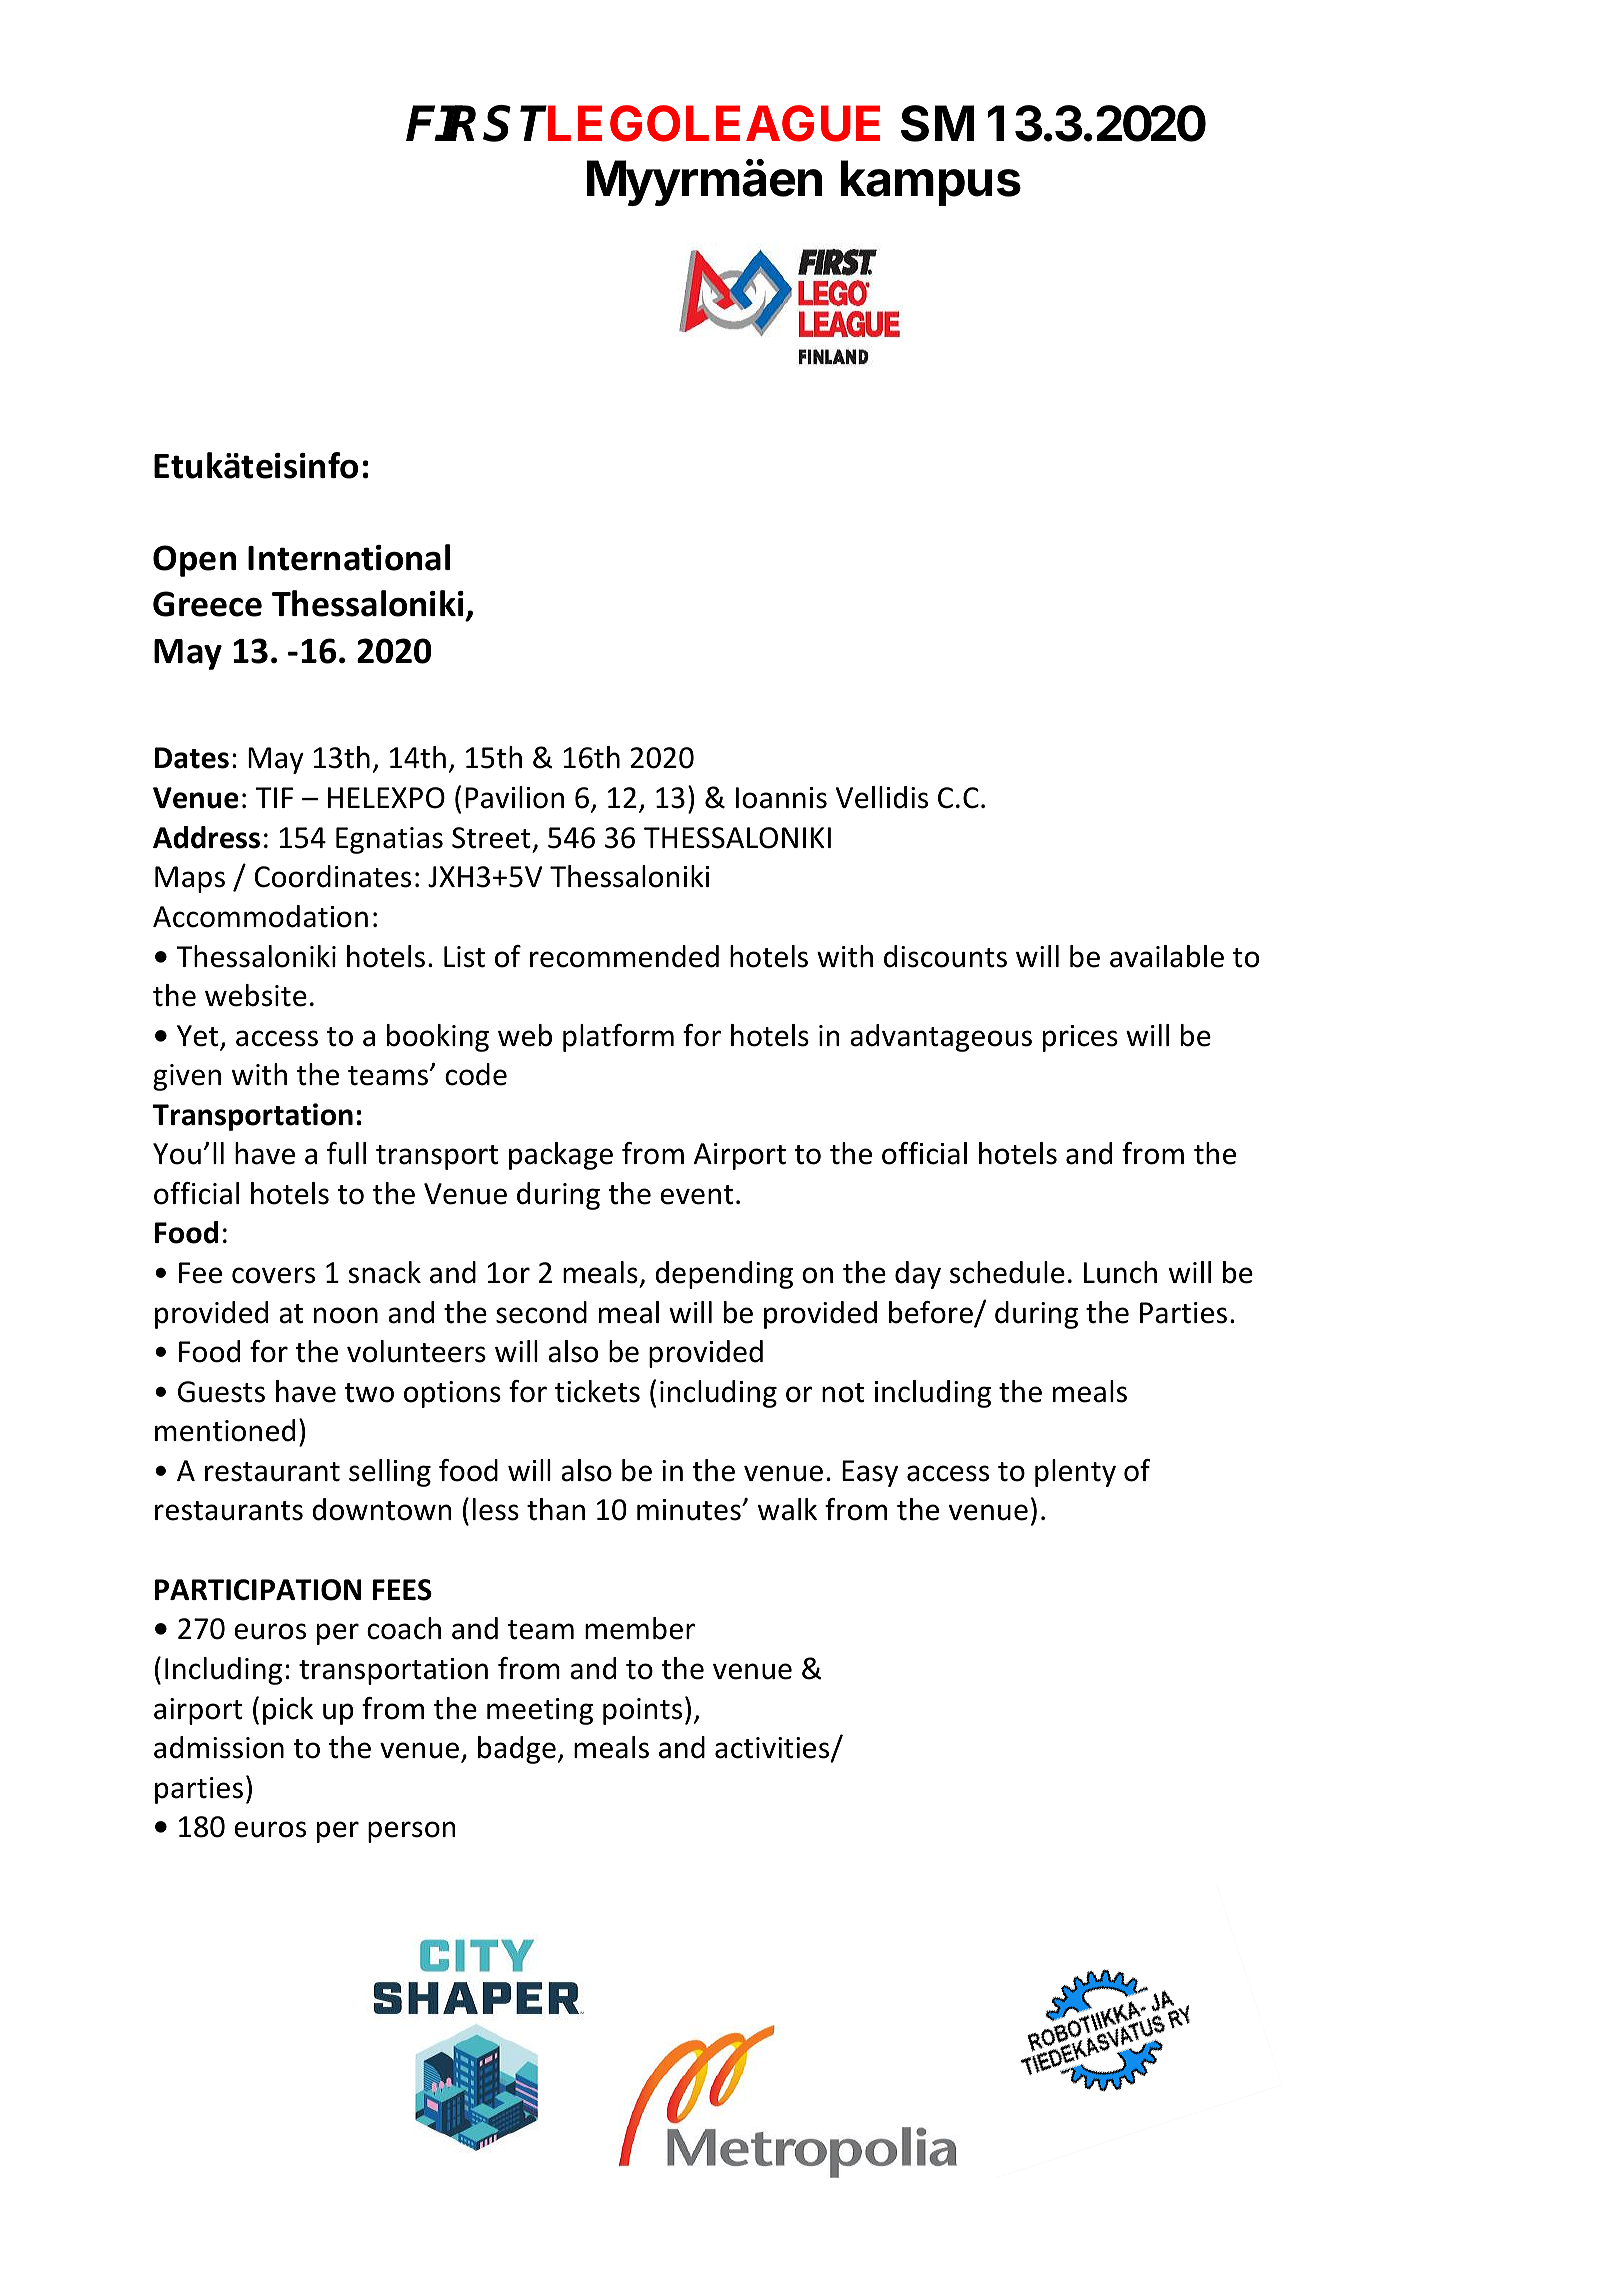  What do you see at coordinates (349, 557) in the screenshot?
I see `International` at bounding box center [349, 557].
